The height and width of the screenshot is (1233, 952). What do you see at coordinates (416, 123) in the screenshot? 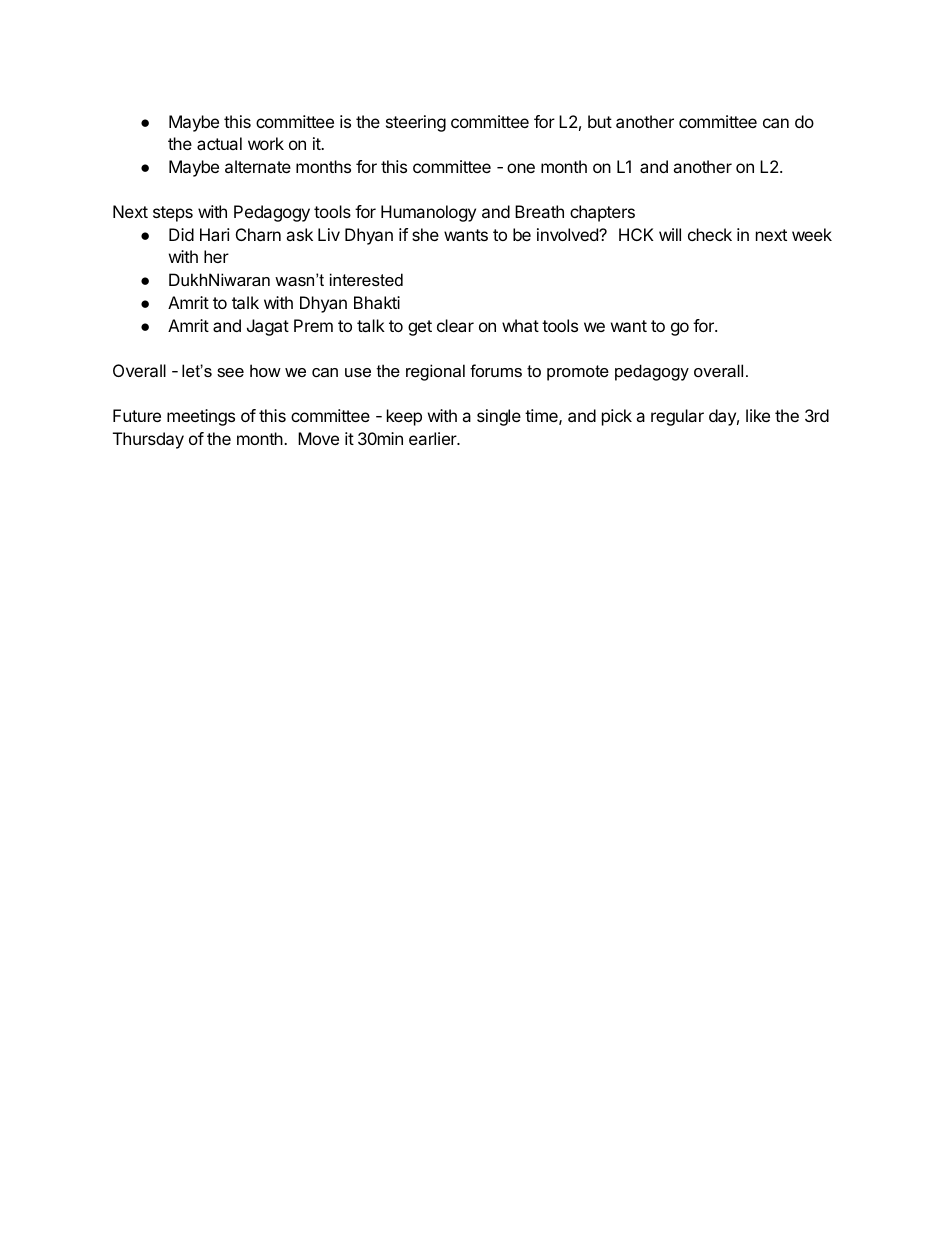
I see `steering` at bounding box center [416, 123].
